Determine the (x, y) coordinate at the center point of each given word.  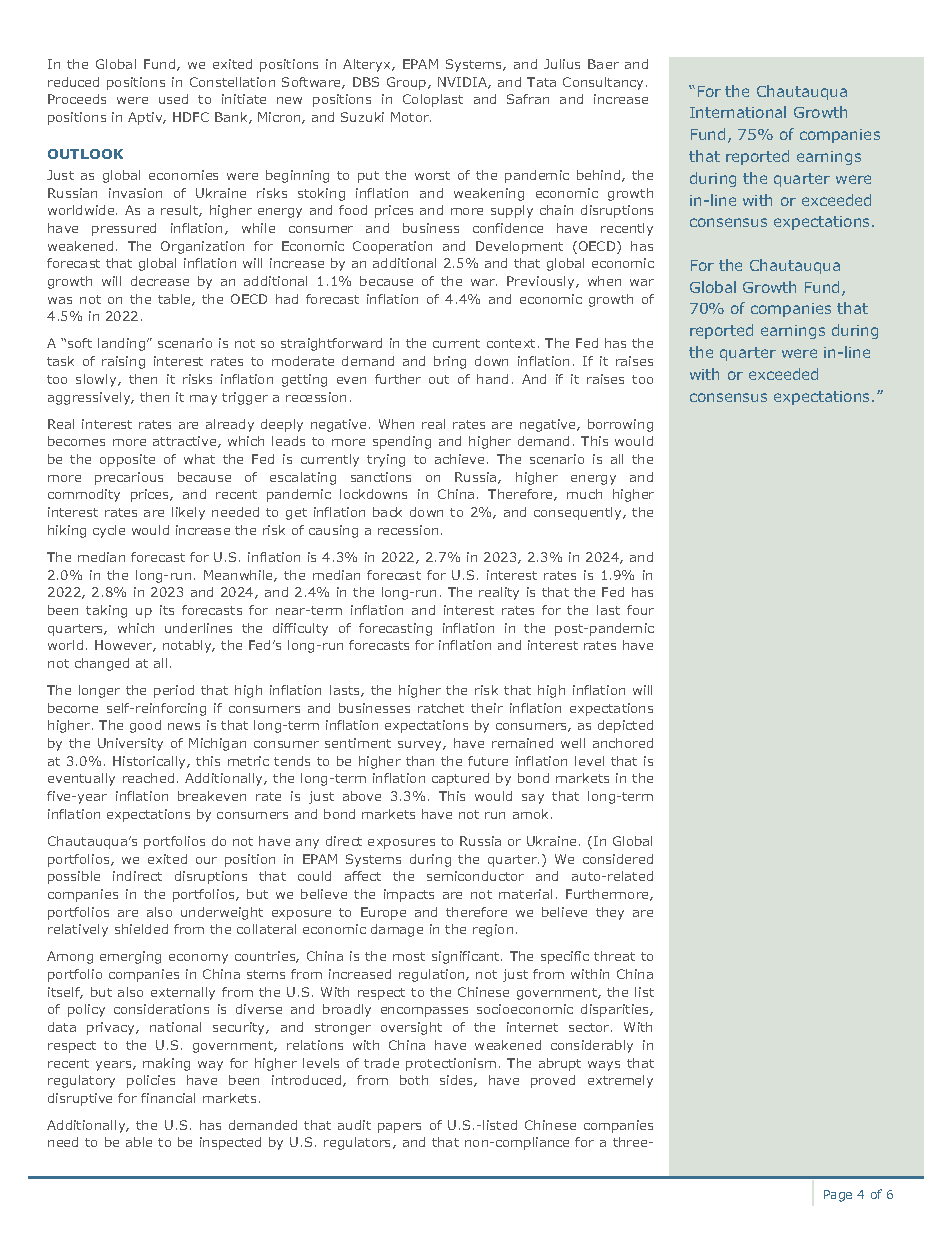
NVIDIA (463, 83)
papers (399, 1128)
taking (106, 611)
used (173, 99)
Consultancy (603, 83)
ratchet (441, 708)
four (640, 610)
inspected (230, 1143)
